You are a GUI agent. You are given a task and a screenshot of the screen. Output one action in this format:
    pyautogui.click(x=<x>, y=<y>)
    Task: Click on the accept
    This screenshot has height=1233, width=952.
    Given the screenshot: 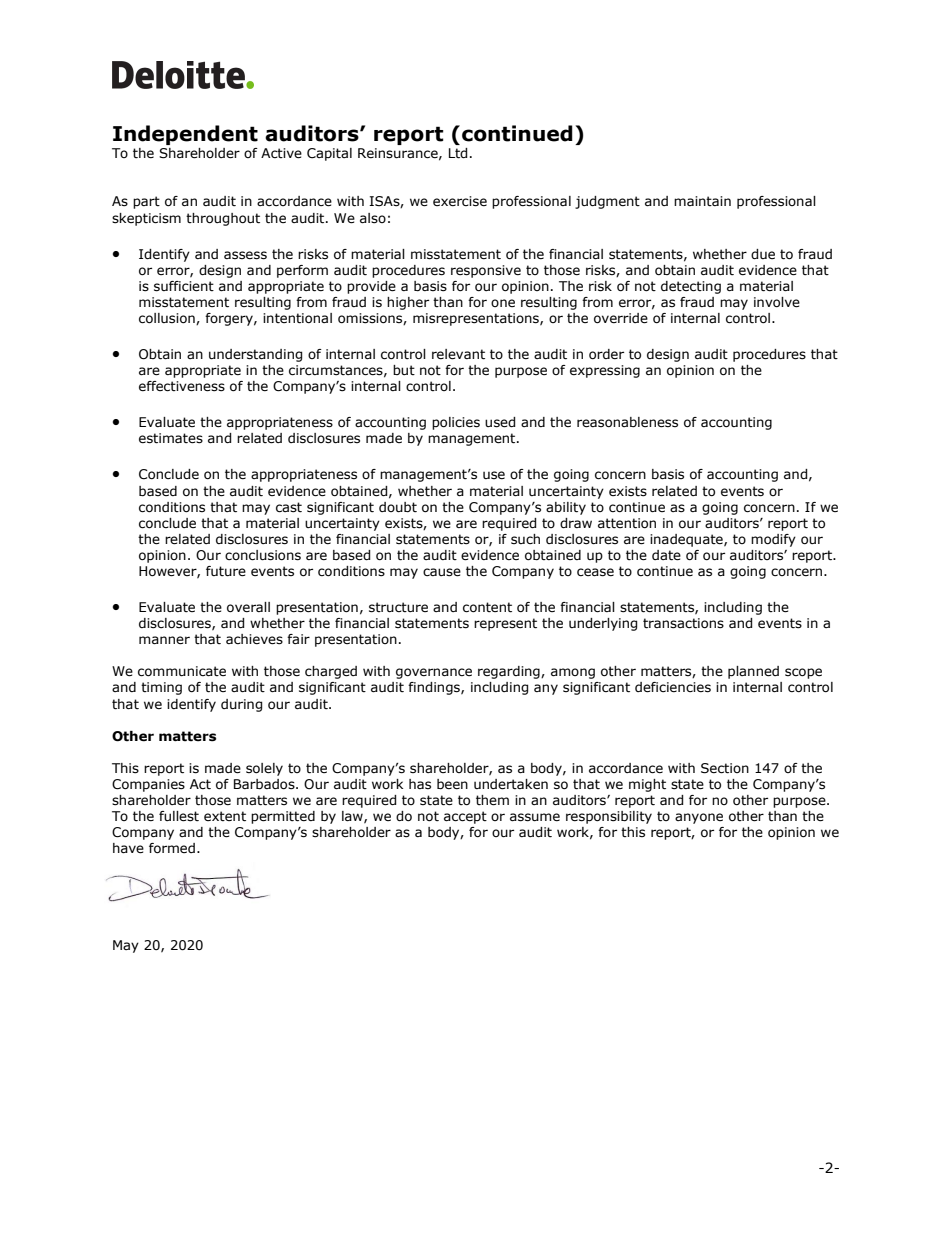 What is the action you would take?
    pyautogui.click(x=465, y=817)
